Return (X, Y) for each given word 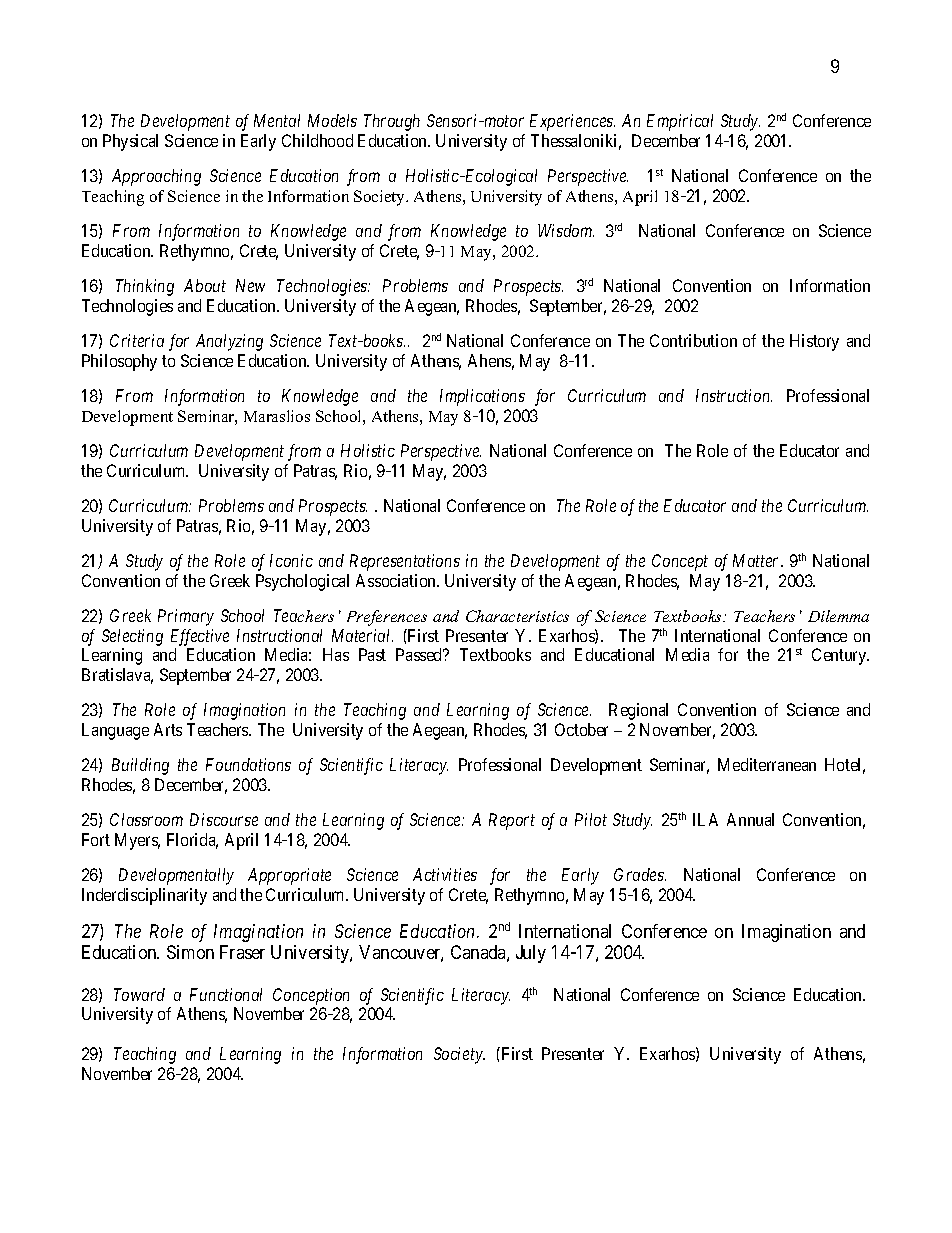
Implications (482, 397)
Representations (405, 562)
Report (512, 821)
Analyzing (229, 342)
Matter (757, 560)
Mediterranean (767, 764)
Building (140, 766)
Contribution (693, 340)
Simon (190, 952)
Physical (130, 142)
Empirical (680, 122)
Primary (186, 617)
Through (392, 122)
